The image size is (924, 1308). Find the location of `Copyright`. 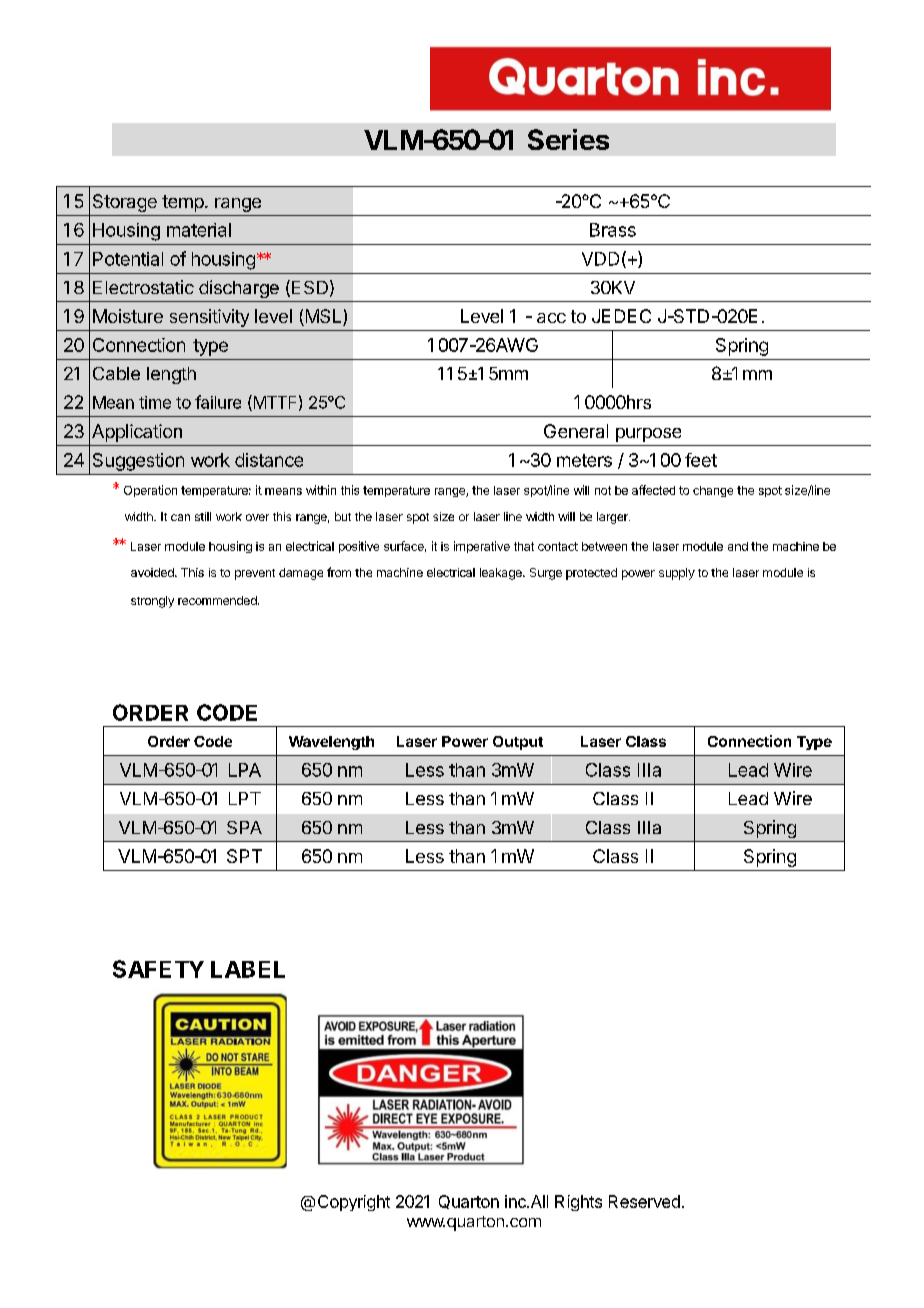

Copyright is located at coordinates (354, 1203).
